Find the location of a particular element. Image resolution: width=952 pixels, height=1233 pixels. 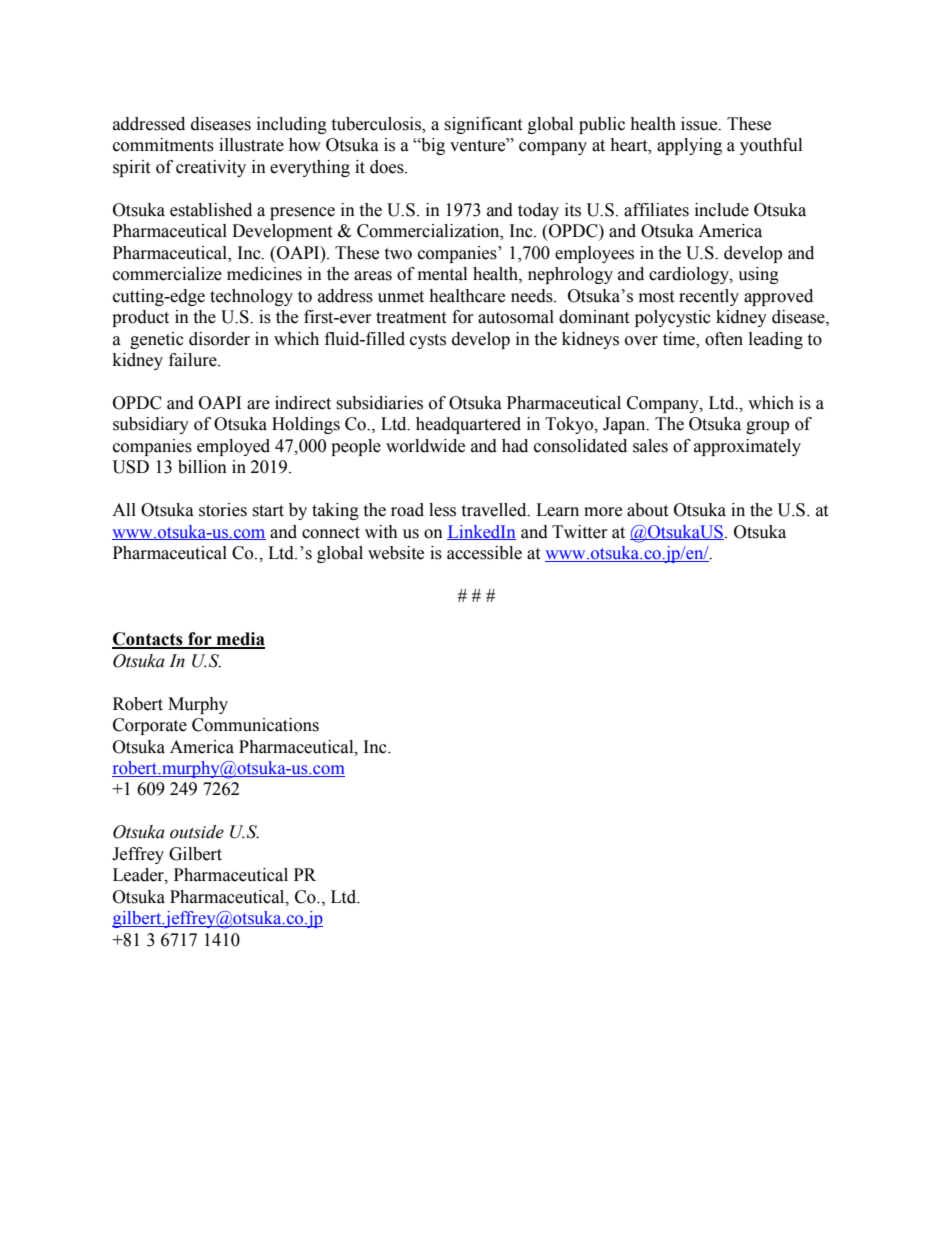

significant is located at coordinates (483, 125).
